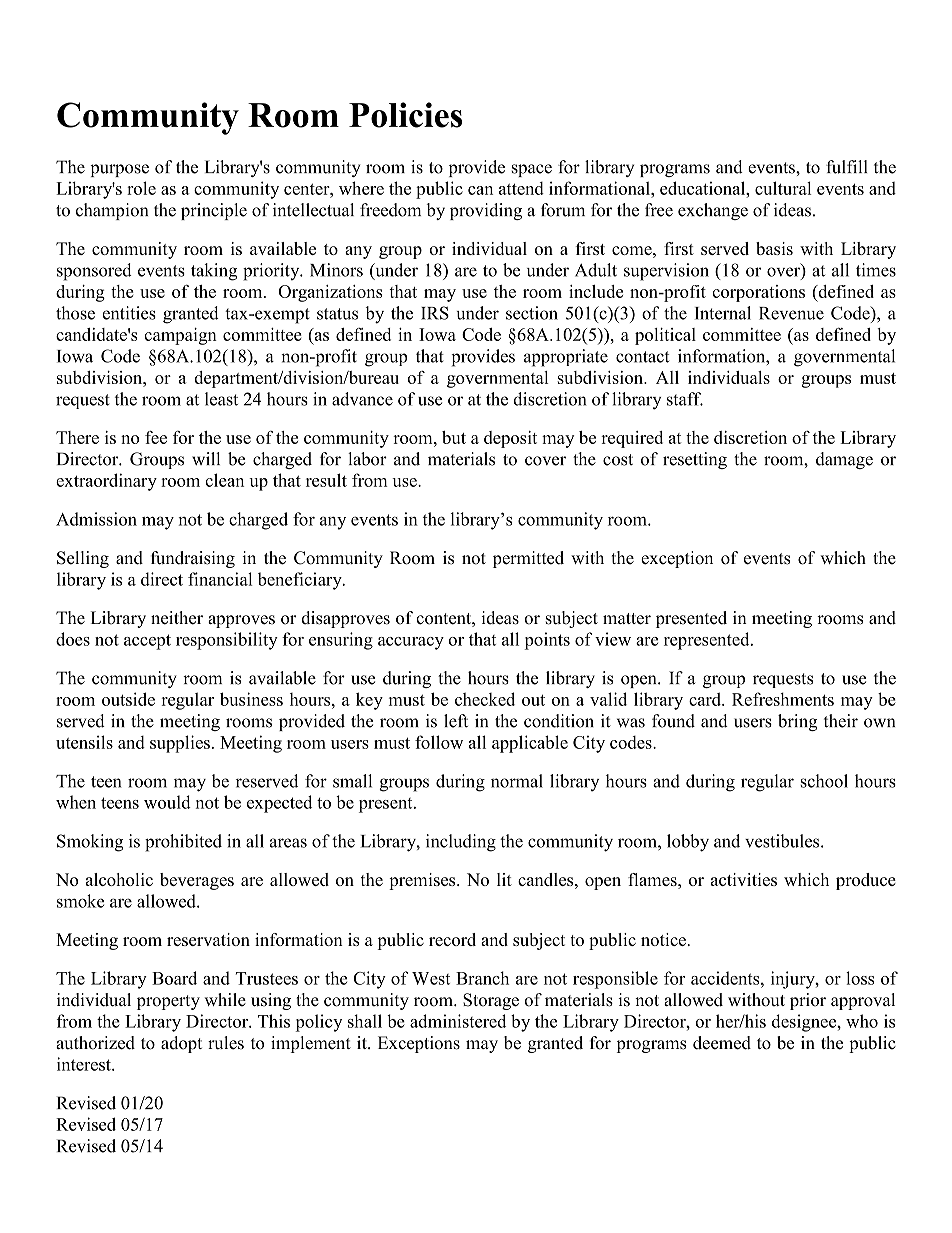 This screenshot has height=1233, width=952. I want to click on including, so click(461, 843).
